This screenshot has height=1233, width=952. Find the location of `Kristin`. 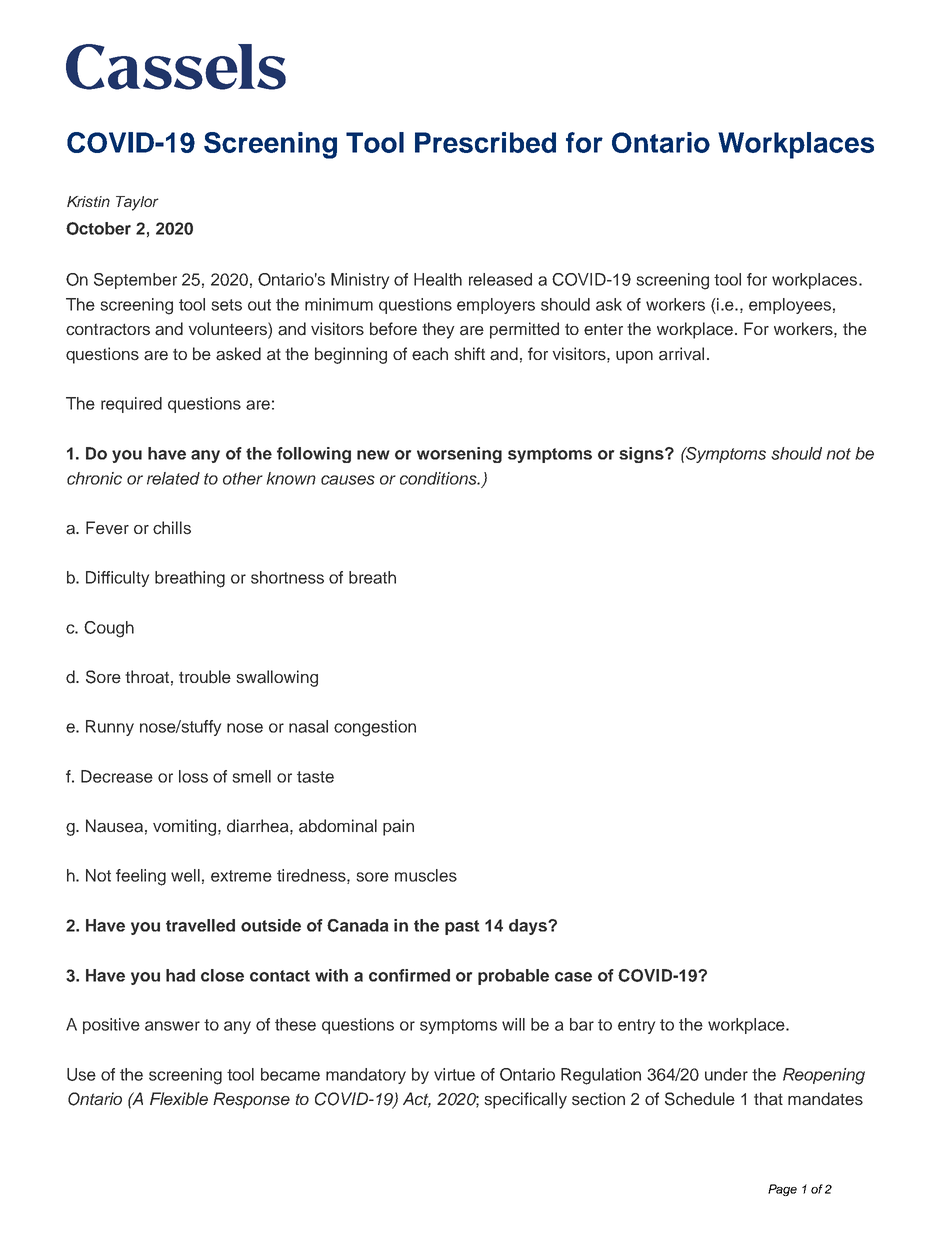

Kristin is located at coordinates (88, 201).
